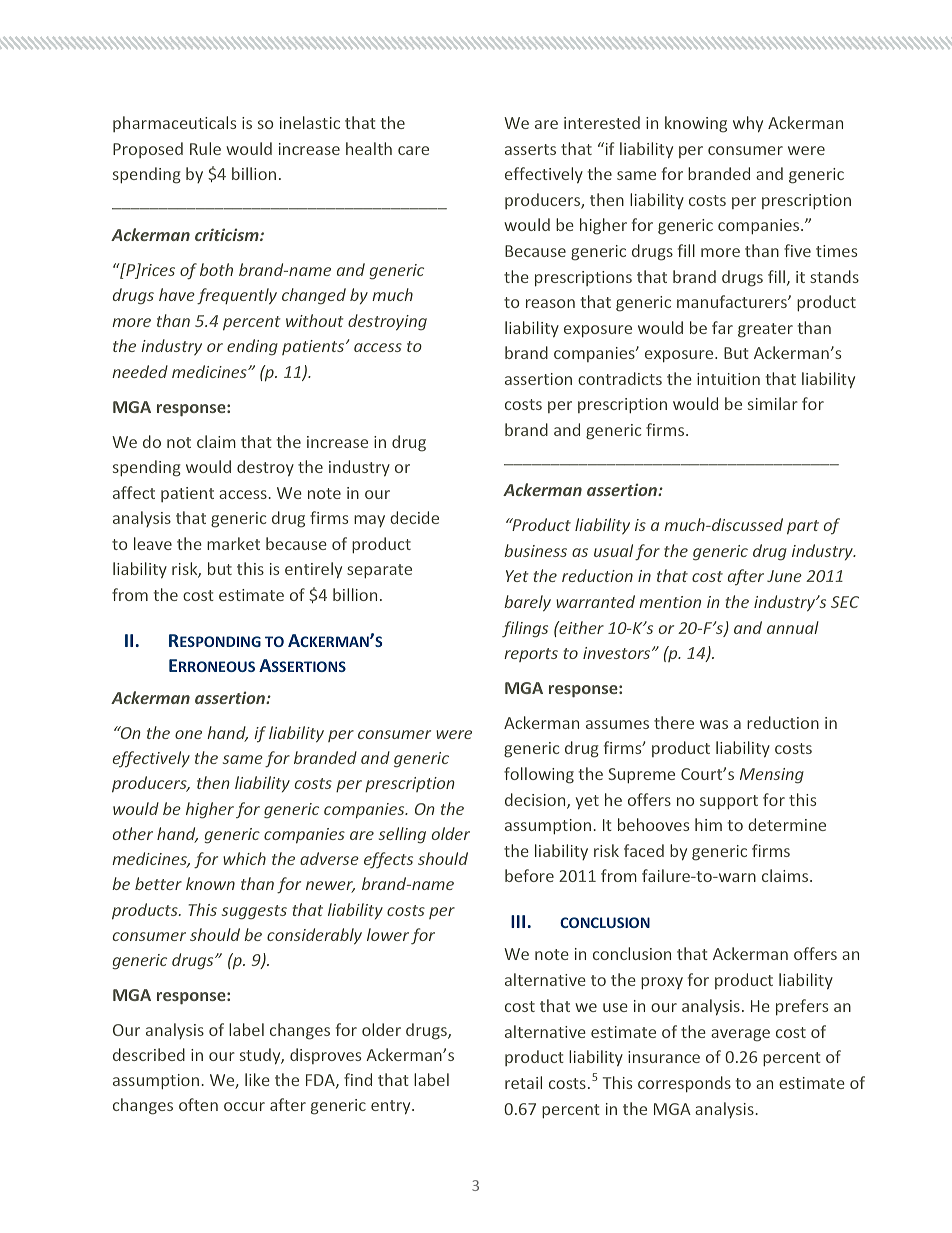 The height and width of the image is (1233, 952). What do you see at coordinates (530, 149) in the image?
I see `asserts` at bounding box center [530, 149].
